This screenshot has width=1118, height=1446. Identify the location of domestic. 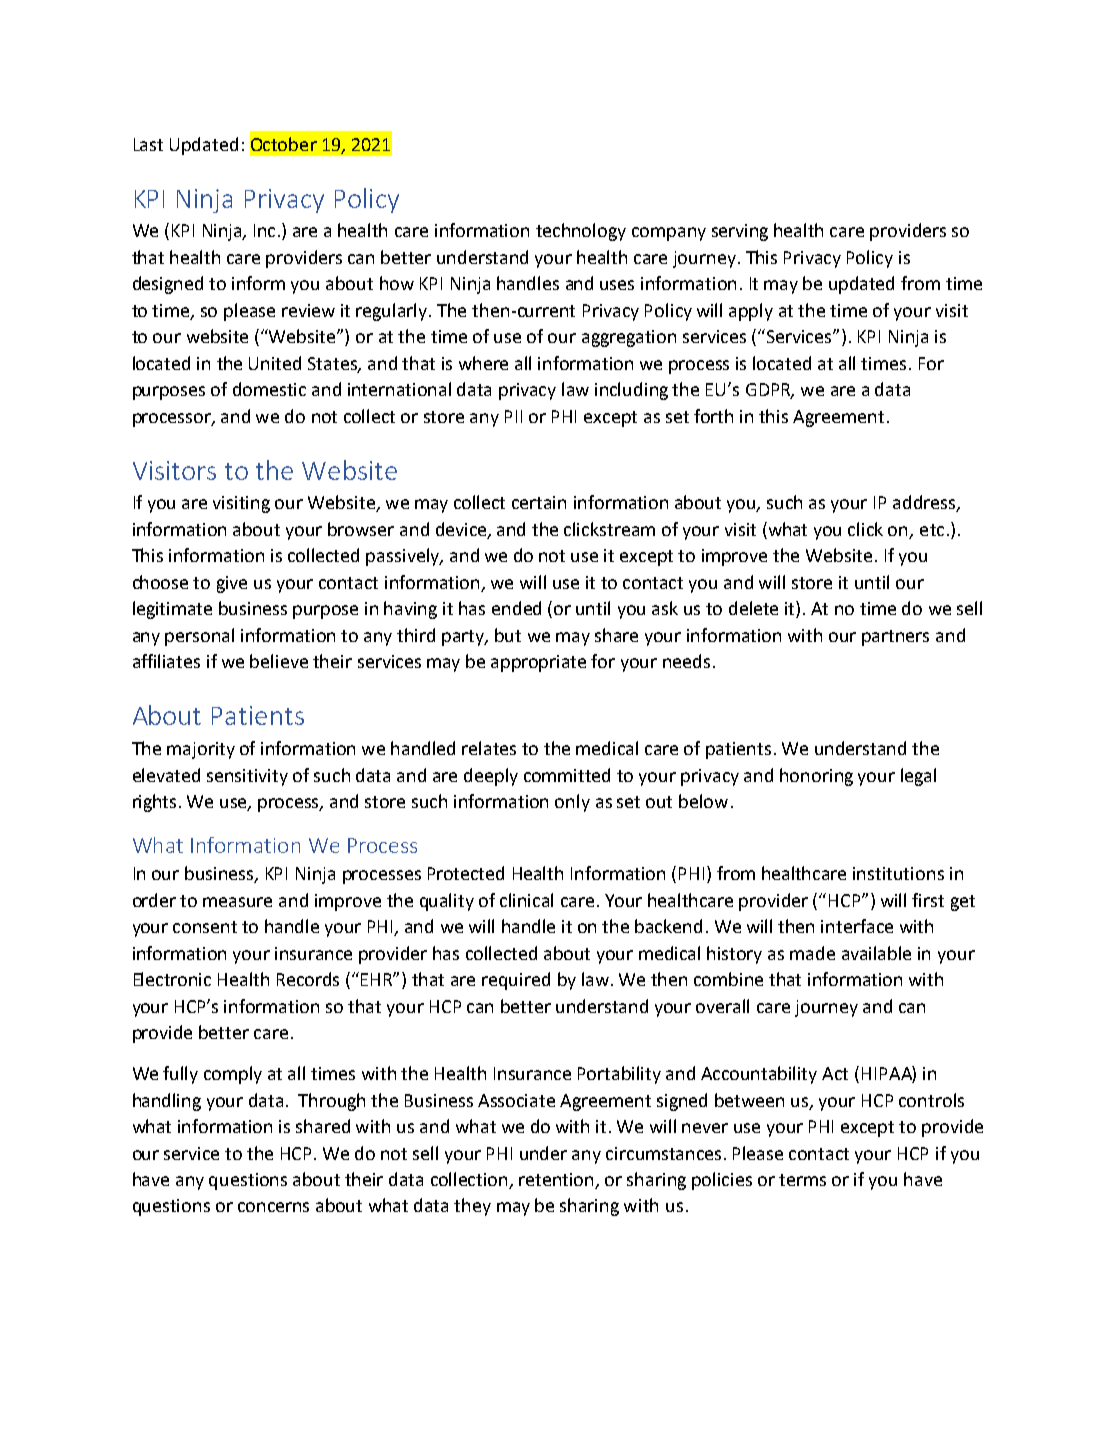
(269, 389).
